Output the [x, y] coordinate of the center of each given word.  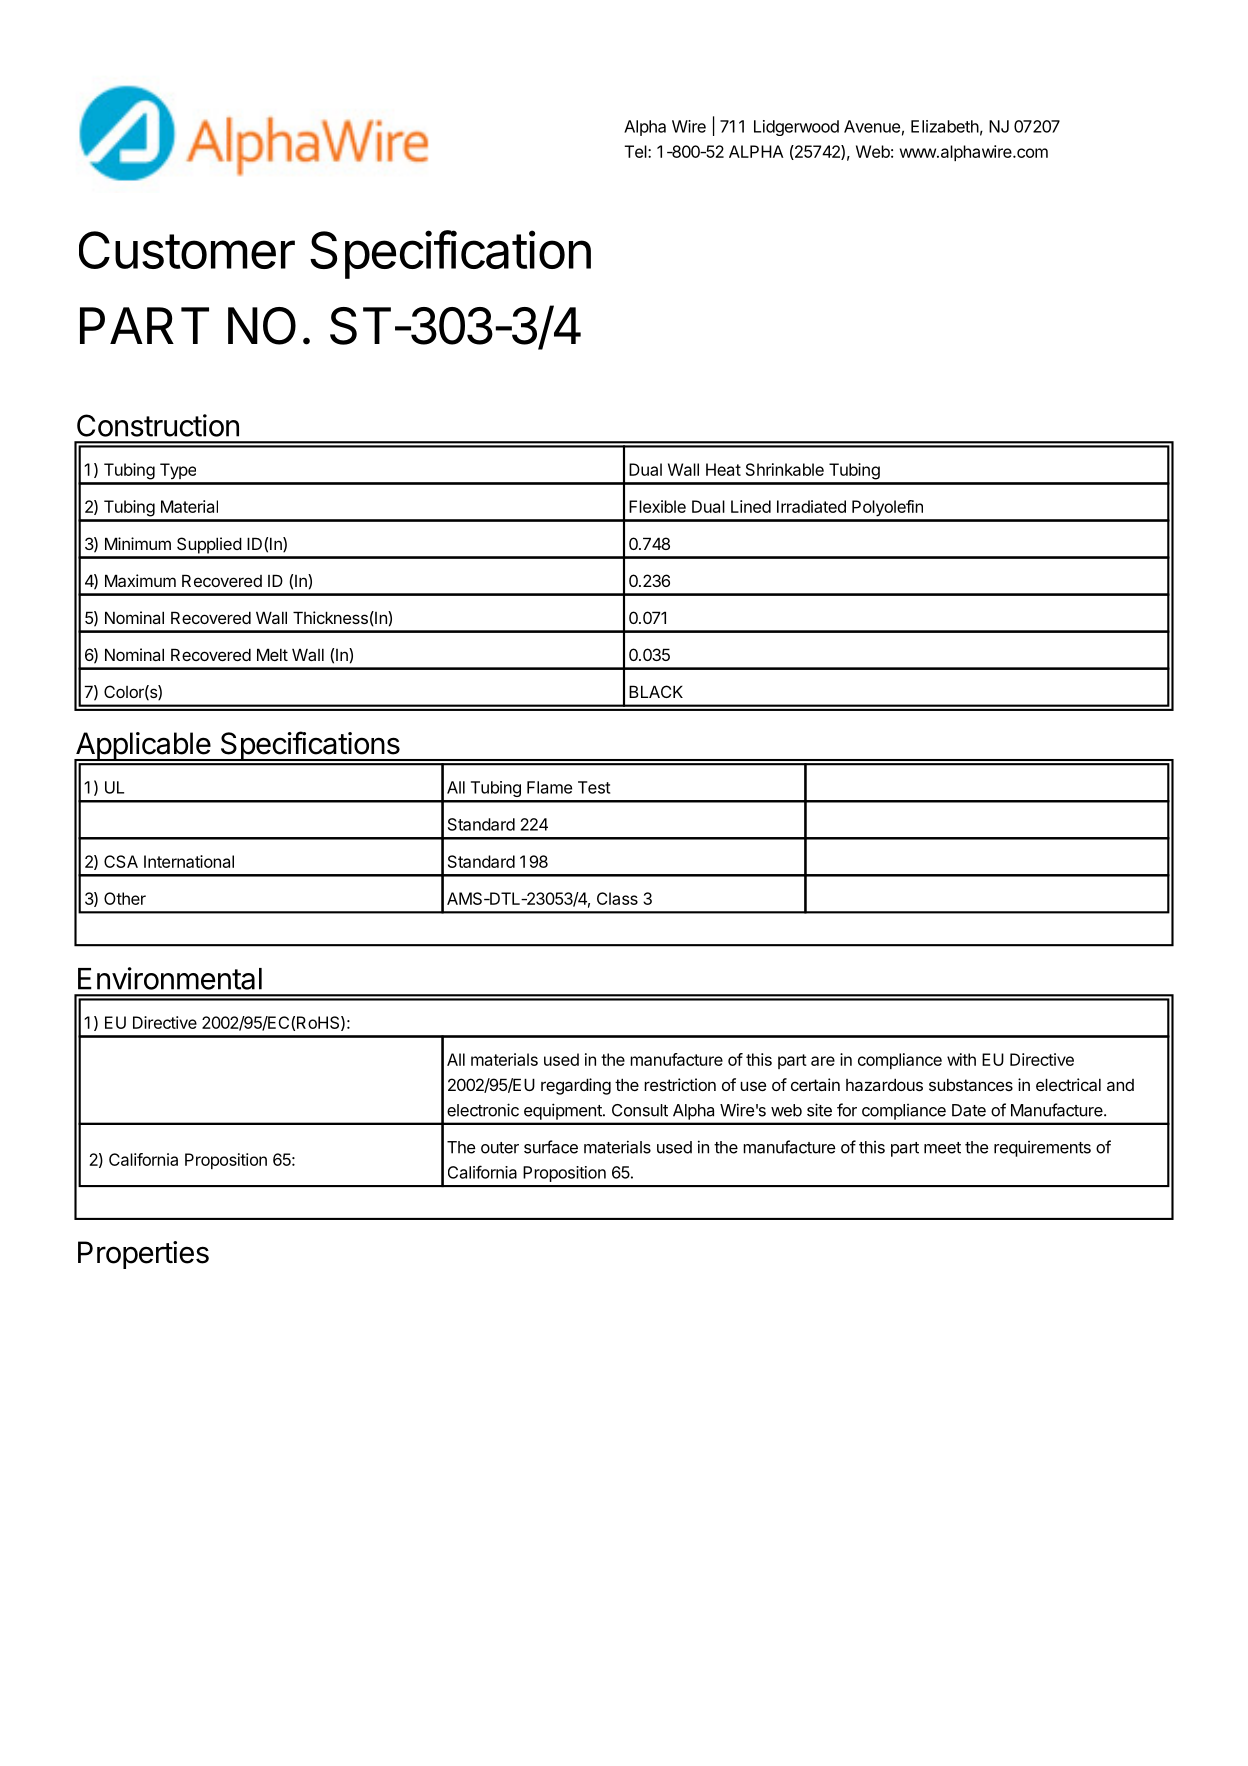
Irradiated [811, 506]
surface [551, 1147]
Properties [143, 1255]
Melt [272, 654]
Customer [187, 250]
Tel [637, 151]
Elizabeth [945, 126]
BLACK [656, 691]
